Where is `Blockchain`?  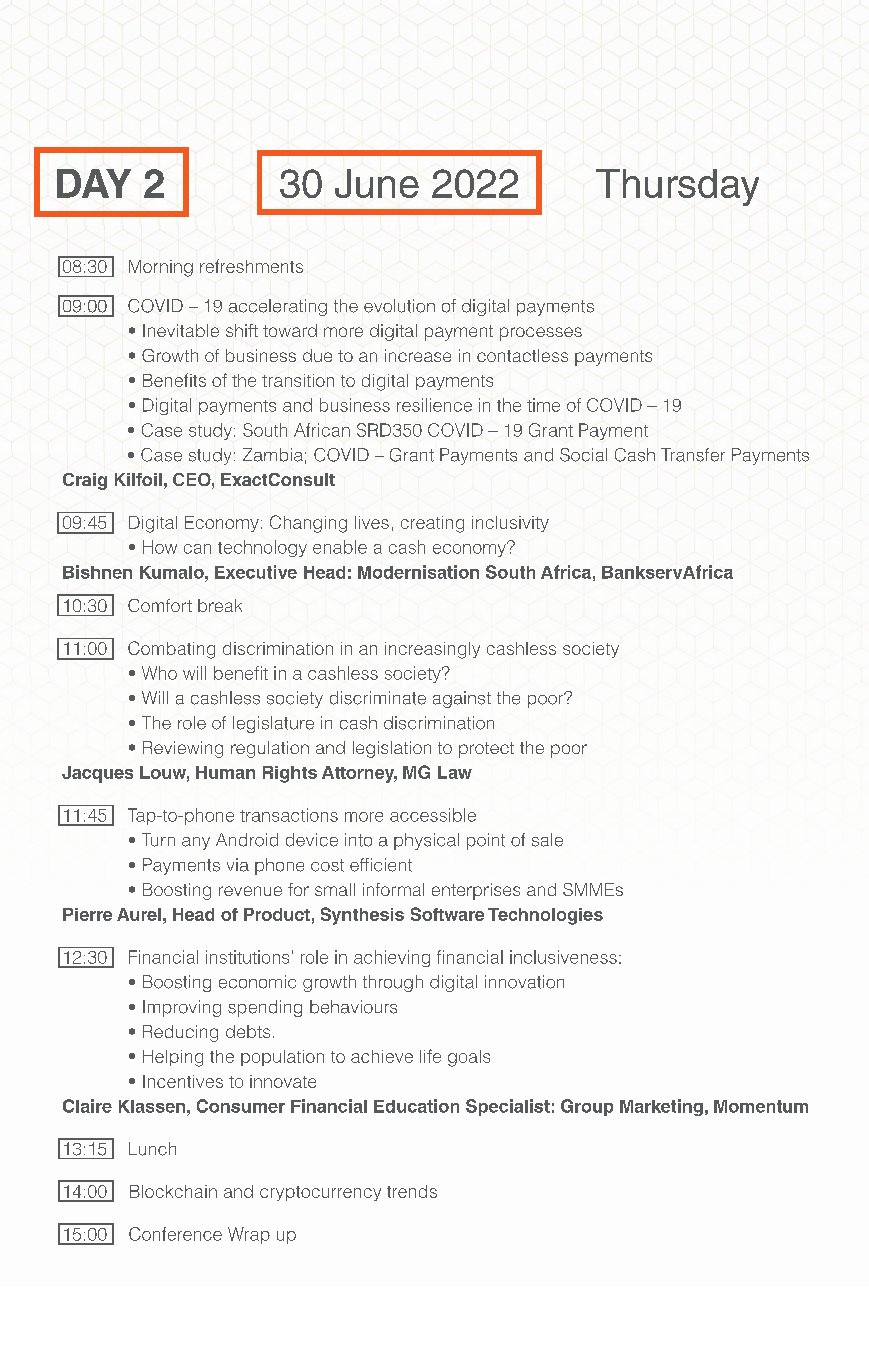 Blockchain is located at coordinates (173, 1191).
